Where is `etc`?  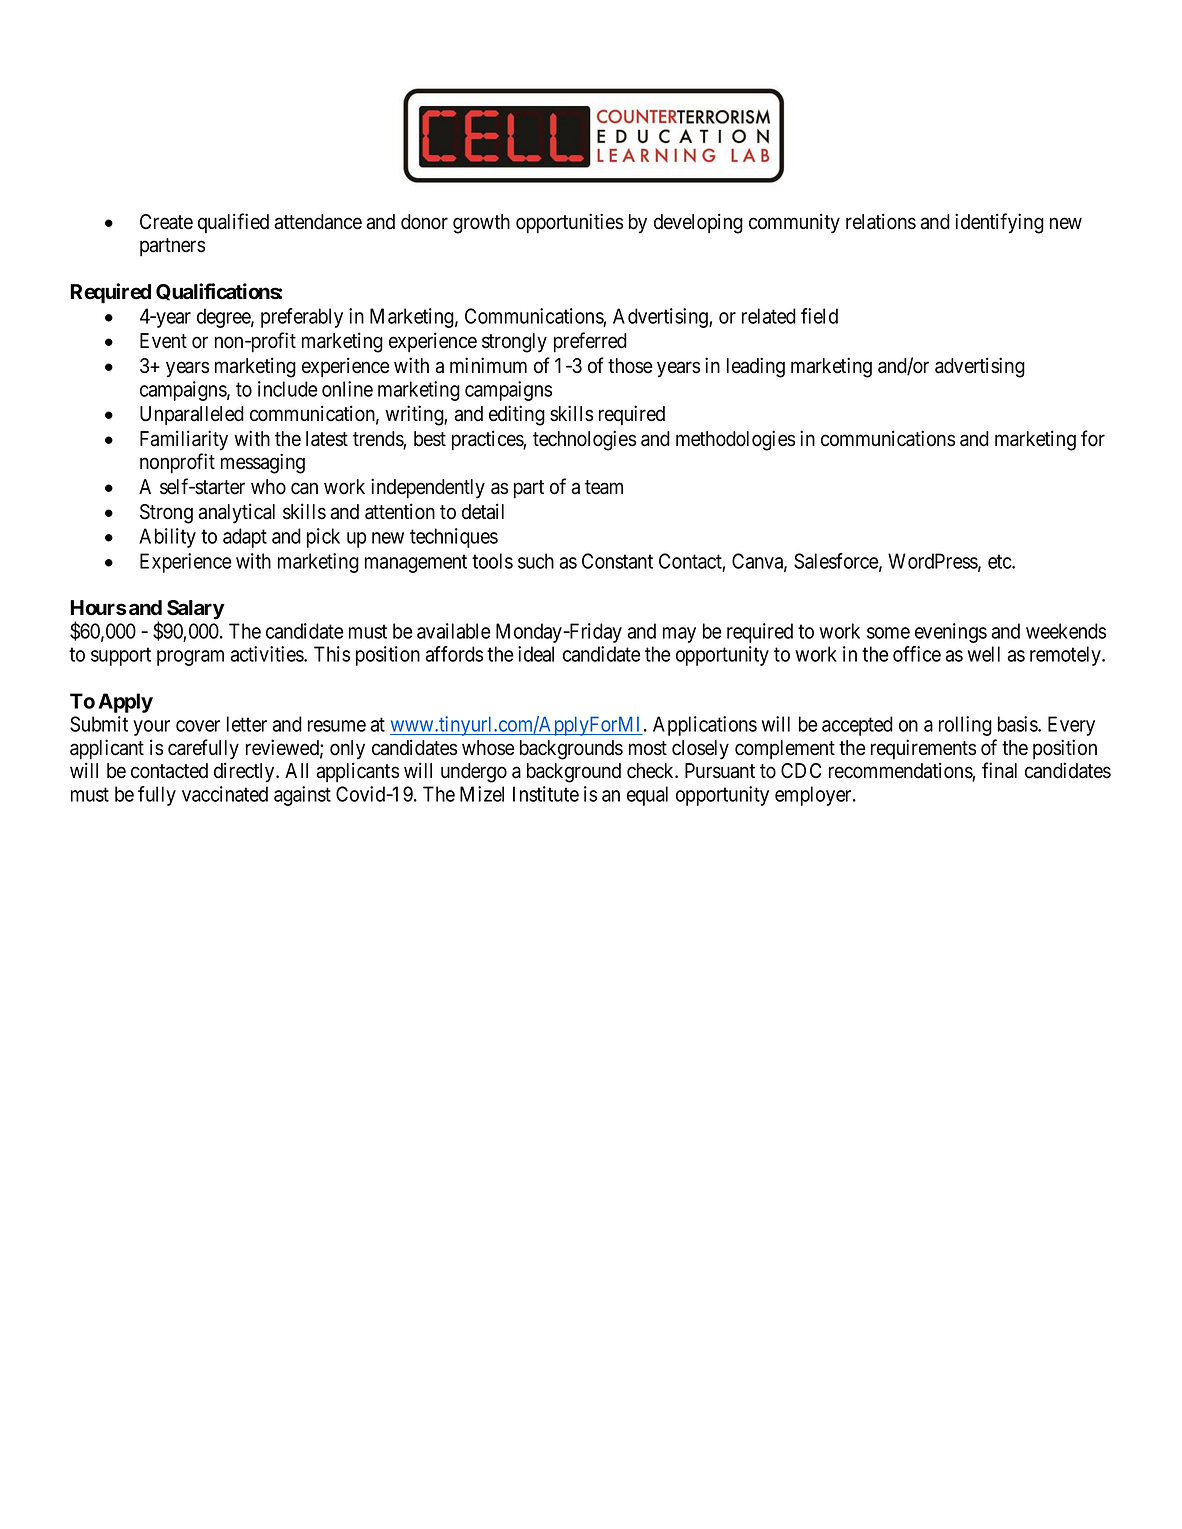
etc is located at coordinates (1000, 561).
